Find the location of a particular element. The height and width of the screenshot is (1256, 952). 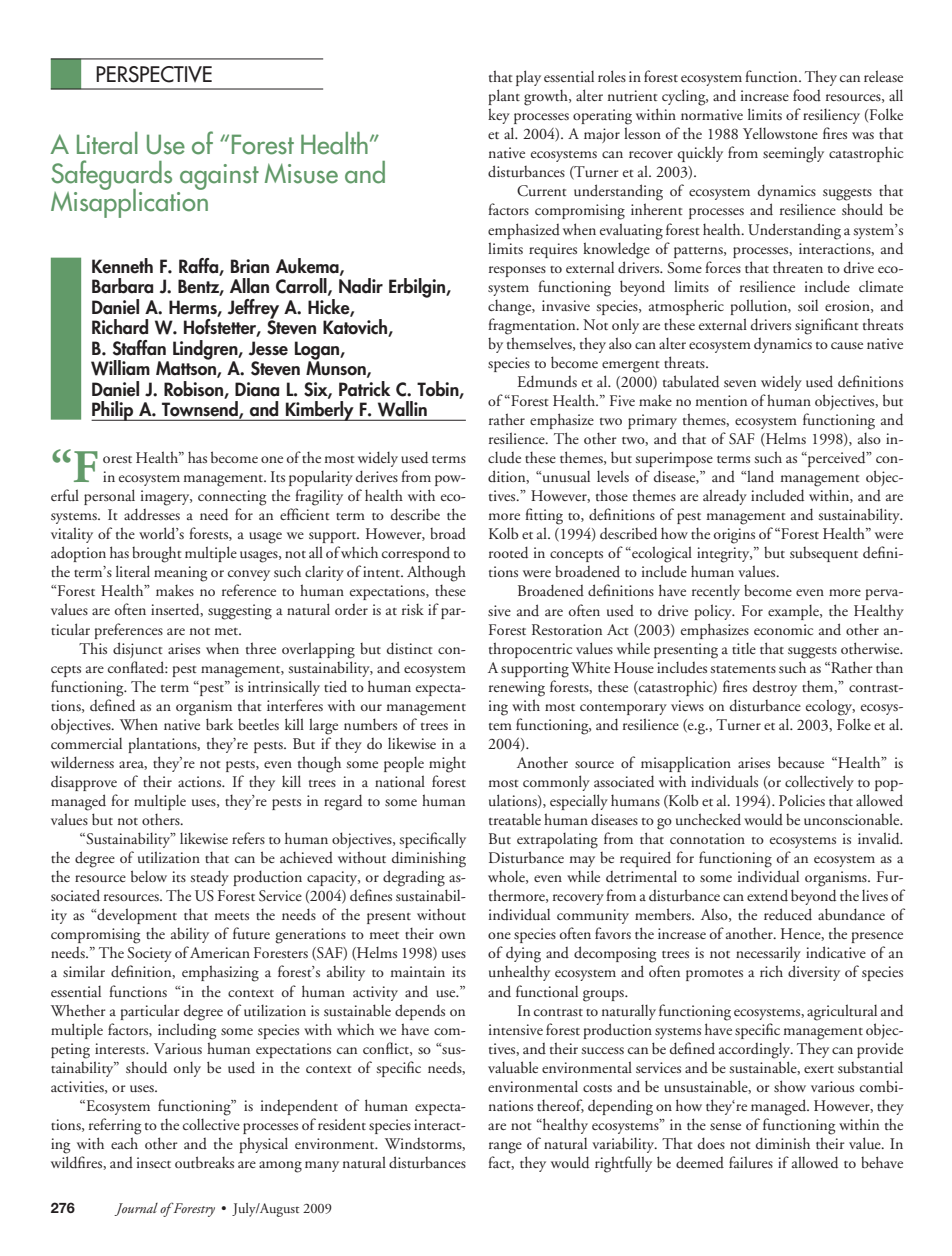

imagery is located at coordinates (166, 498).
